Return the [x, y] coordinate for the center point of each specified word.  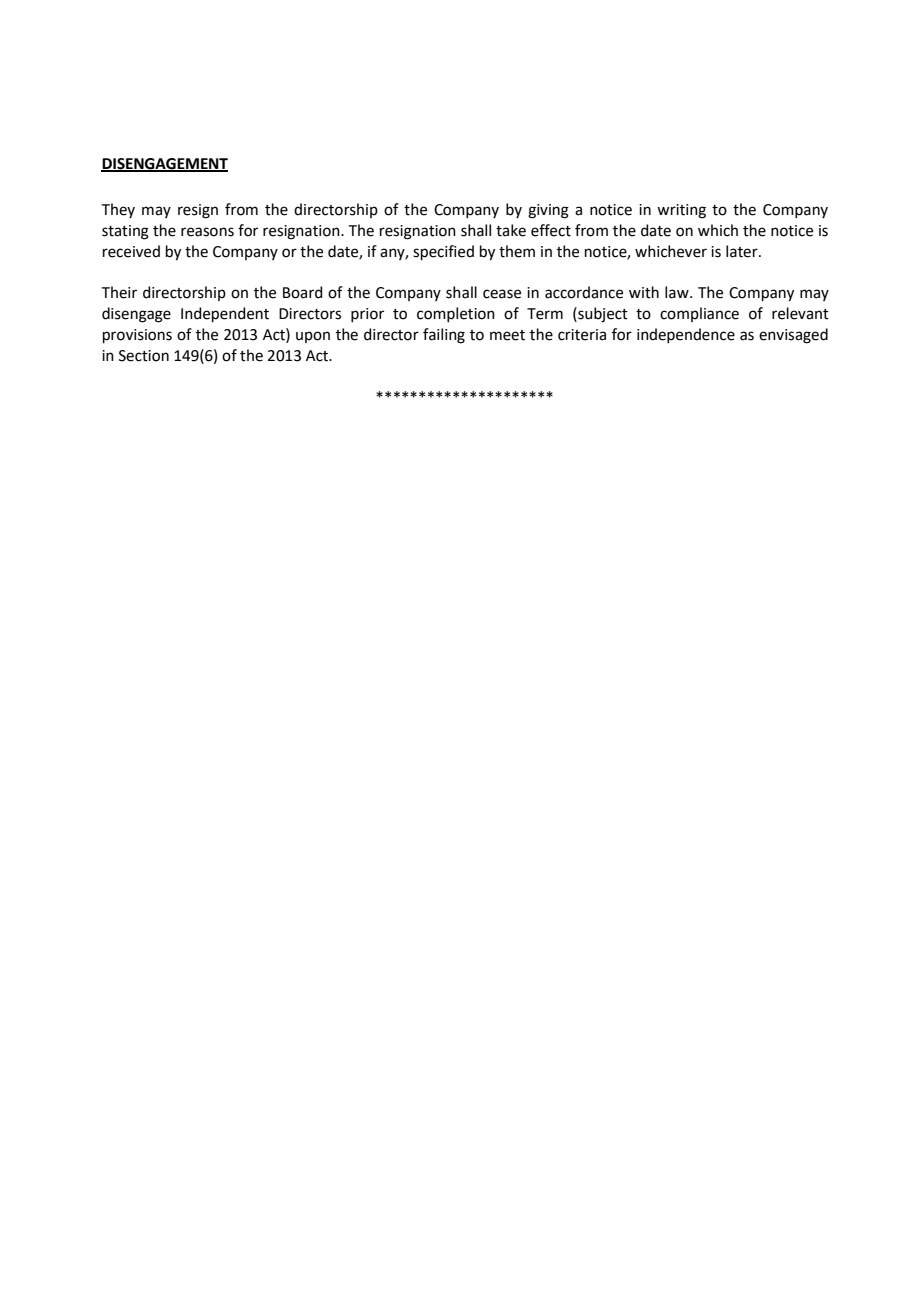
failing [444, 336]
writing [681, 211]
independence [686, 335]
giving [548, 211]
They [118, 210]
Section [144, 356]
